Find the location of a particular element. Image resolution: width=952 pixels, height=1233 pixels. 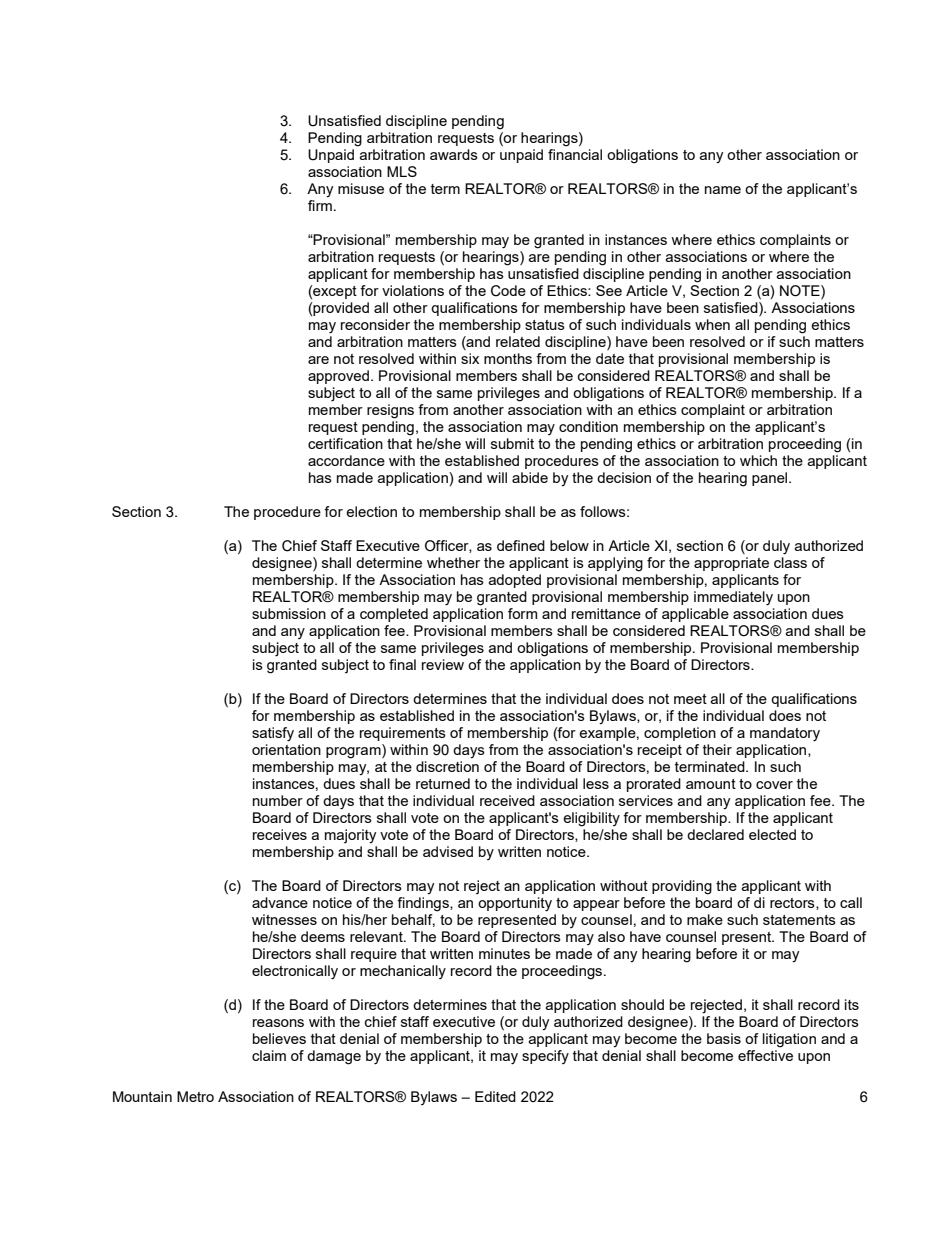

name is located at coordinates (723, 190).
